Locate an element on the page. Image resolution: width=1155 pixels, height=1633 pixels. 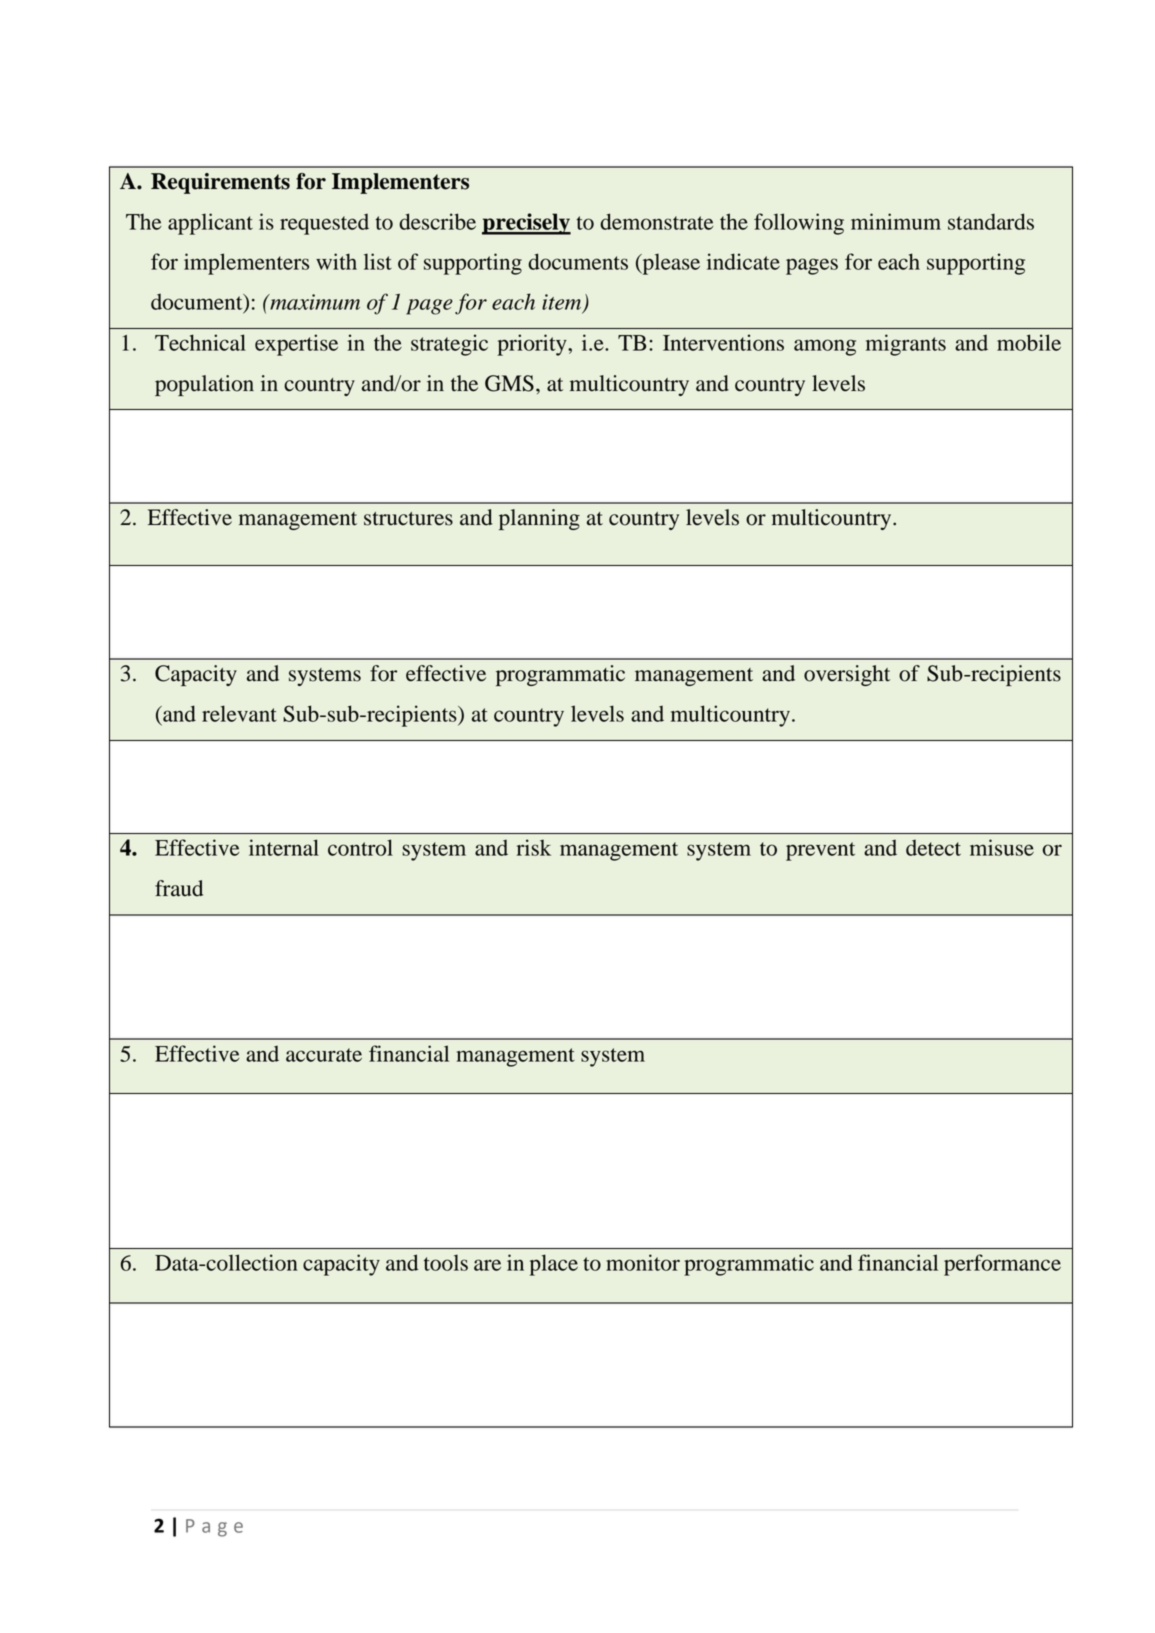
minimum is located at coordinates (896, 221).
